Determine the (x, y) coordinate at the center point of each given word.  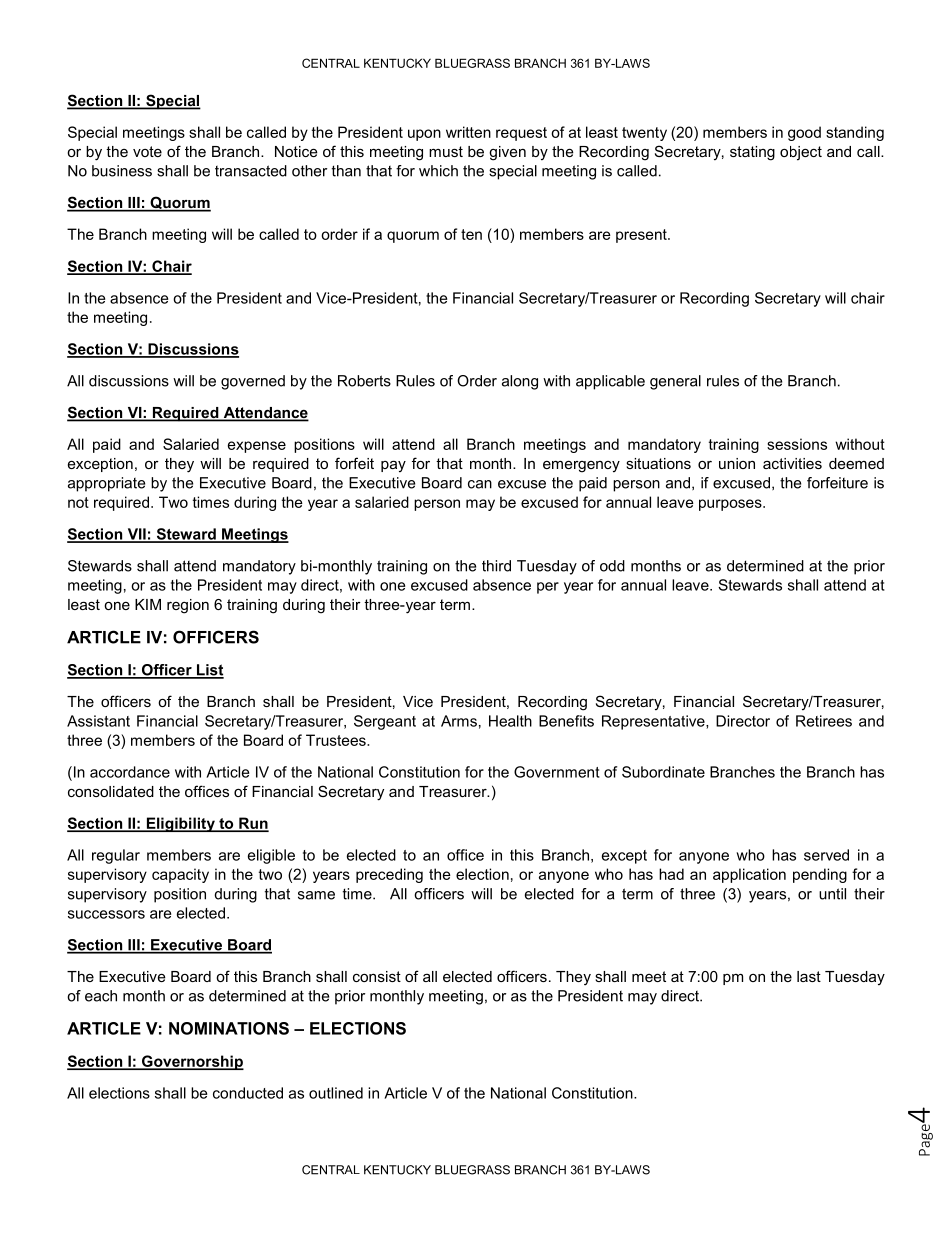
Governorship (192, 1062)
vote (147, 151)
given (507, 153)
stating (752, 153)
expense (257, 447)
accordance (130, 772)
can (480, 484)
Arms (459, 721)
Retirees (824, 721)
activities (792, 463)
